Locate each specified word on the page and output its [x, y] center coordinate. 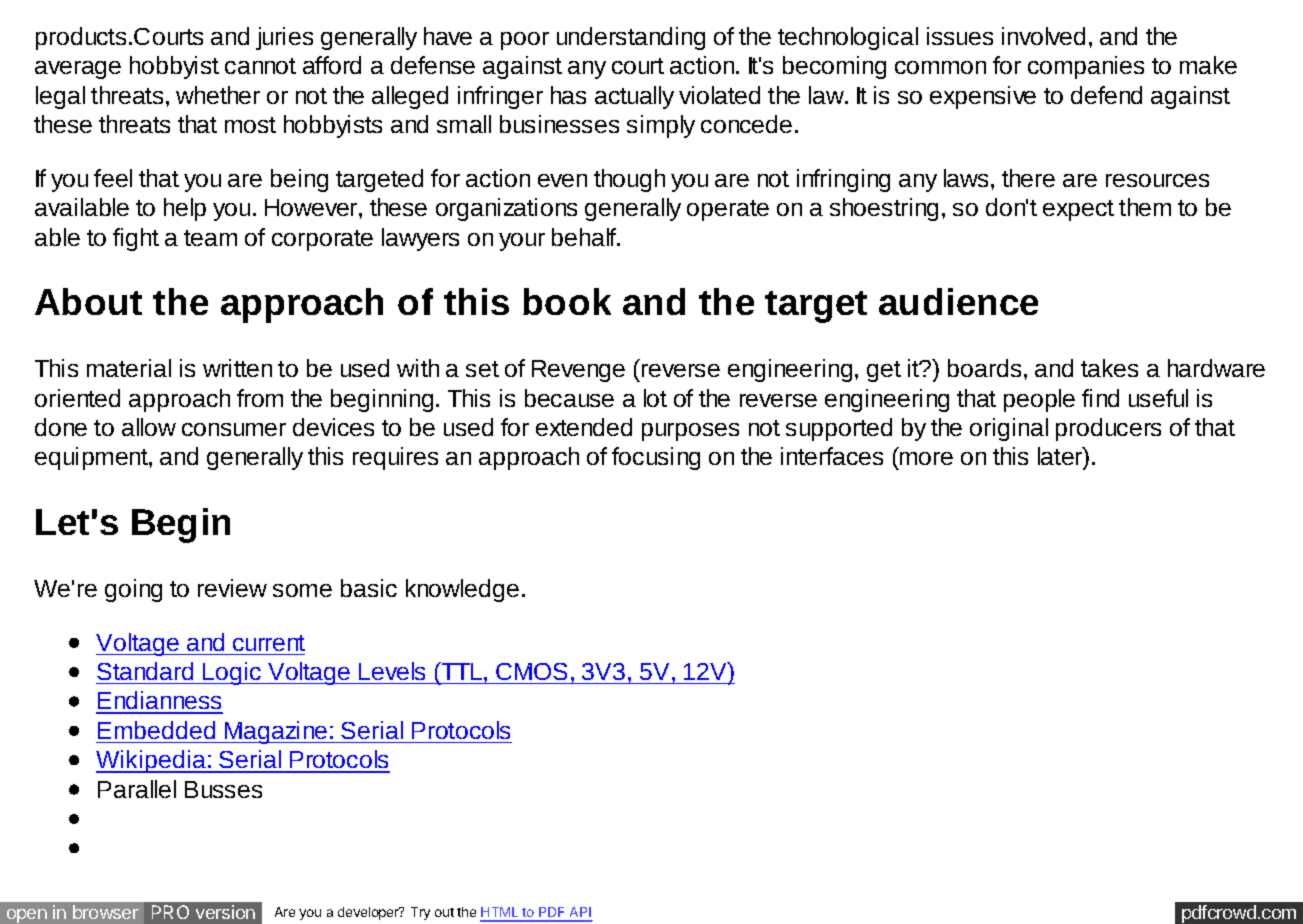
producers [1108, 429]
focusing [656, 458]
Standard [145, 671]
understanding [631, 38]
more [926, 458]
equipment [92, 458]
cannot [260, 66]
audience [958, 301]
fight [136, 239]
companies [1086, 67]
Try [420, 913]
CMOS [531, 671]
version [225, 912]
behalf [585, 237]
